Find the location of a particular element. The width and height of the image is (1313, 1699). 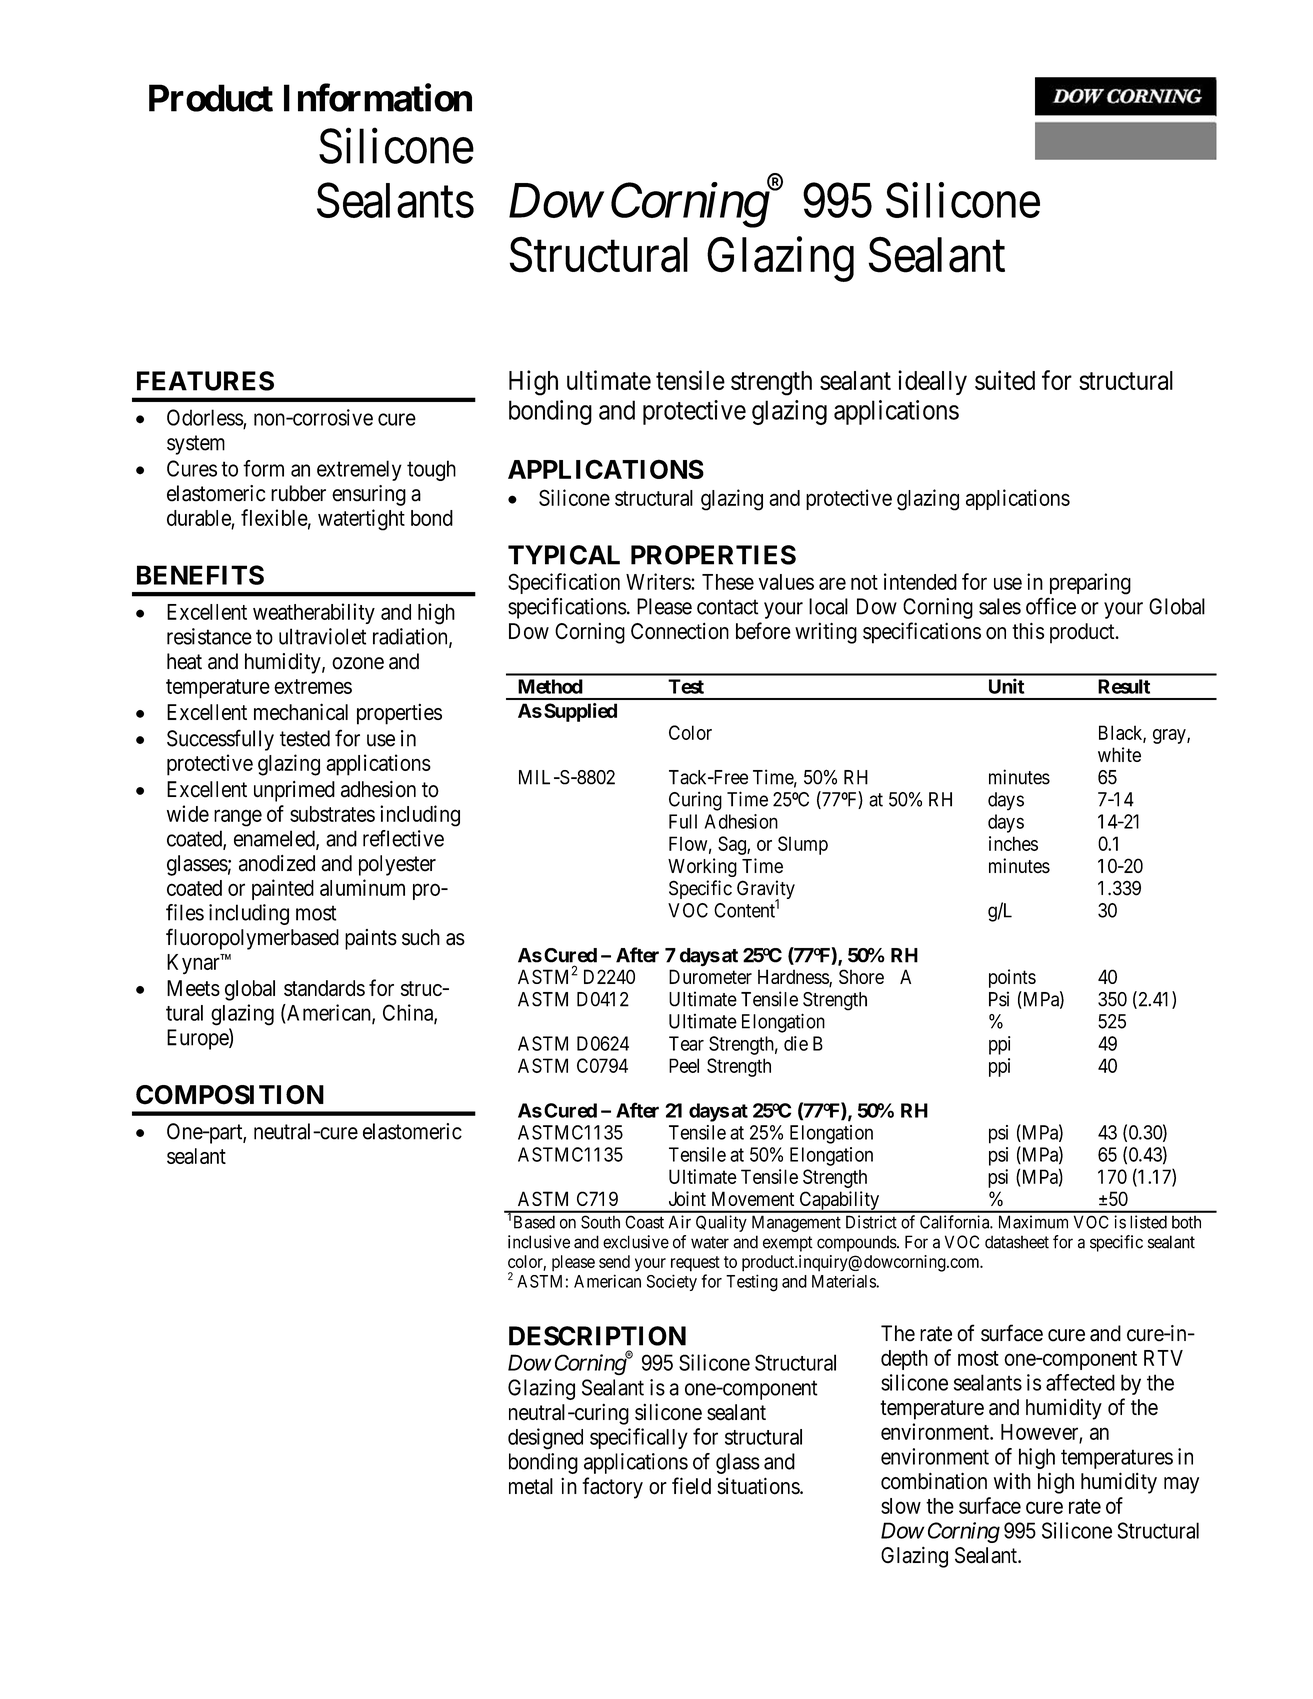

metal is located at coordinates (531, 1486).
